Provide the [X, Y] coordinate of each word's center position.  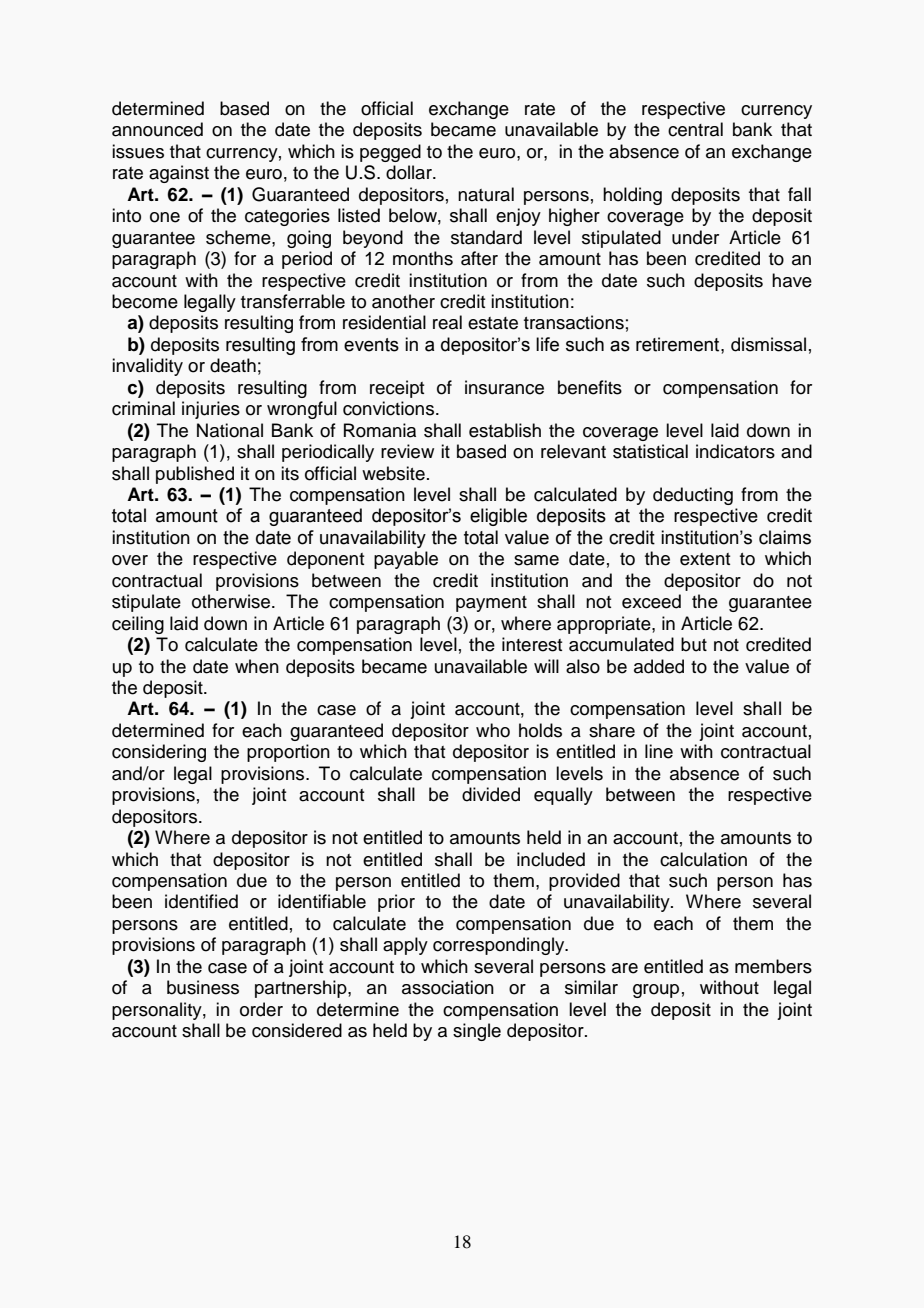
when [257, 666]
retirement [679, 344]
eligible [498, 517]
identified [201, 901]
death [233, 365]
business [203, 987]
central [695, 129]
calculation [703, 859]
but [694, 644]
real [447, 322]
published [195, 475]
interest [532, 644]
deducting [693, 496]
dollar [410, 172]
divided [491, 794]
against [179, 174]
